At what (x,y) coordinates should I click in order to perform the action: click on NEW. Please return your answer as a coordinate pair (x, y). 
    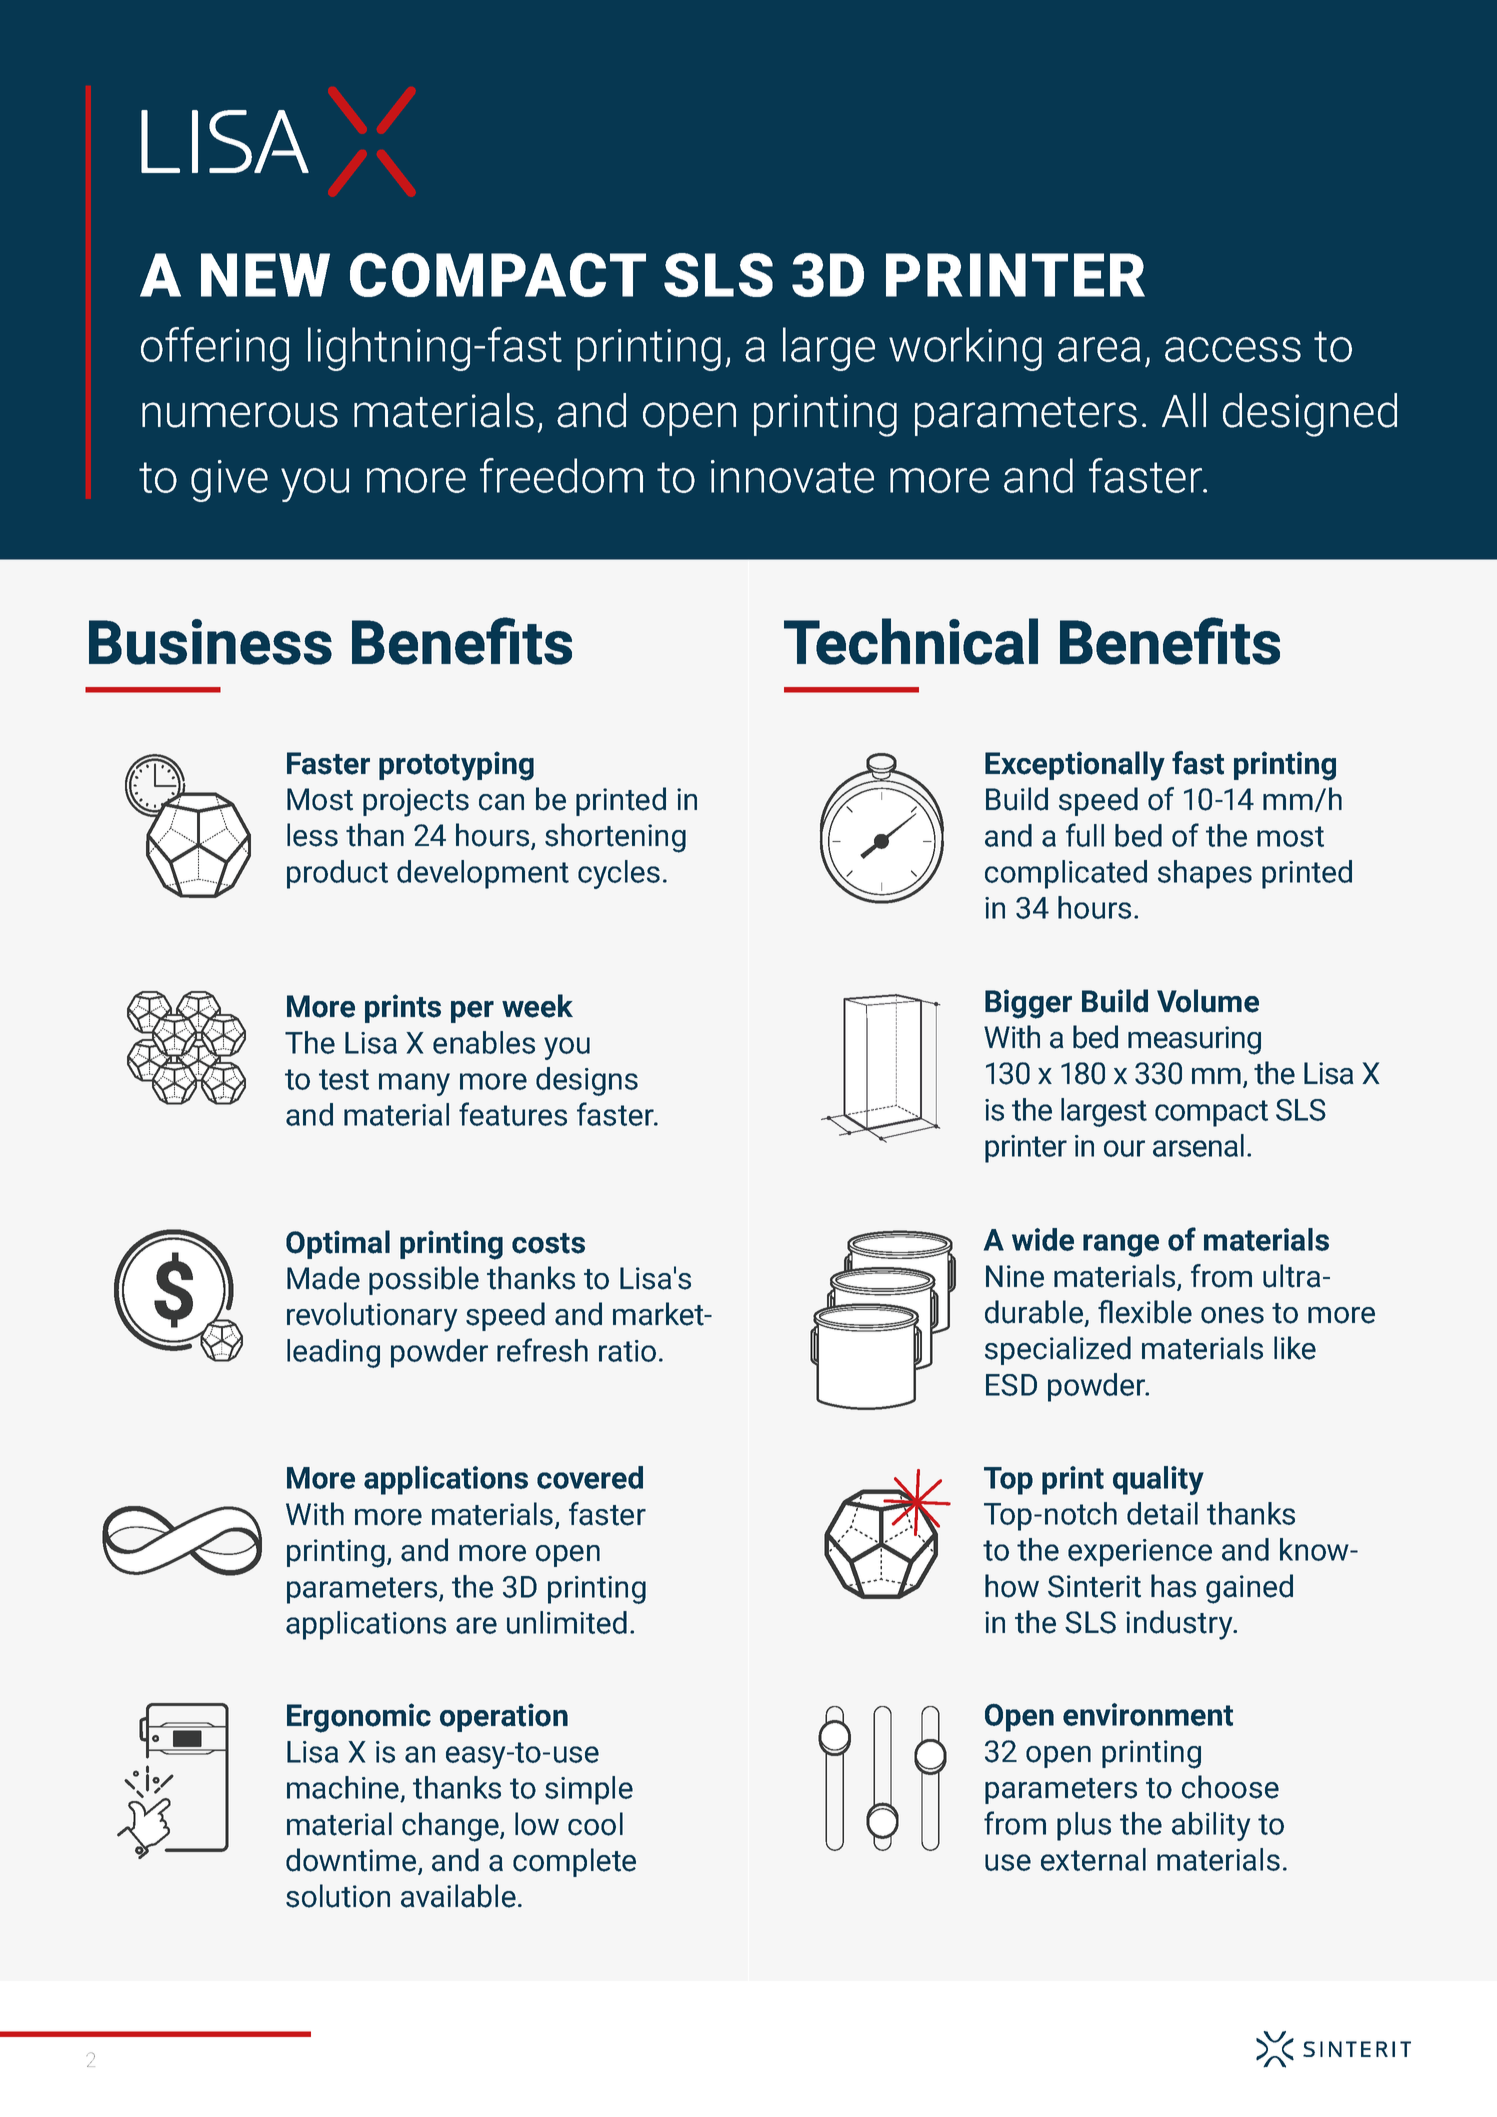
    Looking at the image, I should click on (265, 275).
